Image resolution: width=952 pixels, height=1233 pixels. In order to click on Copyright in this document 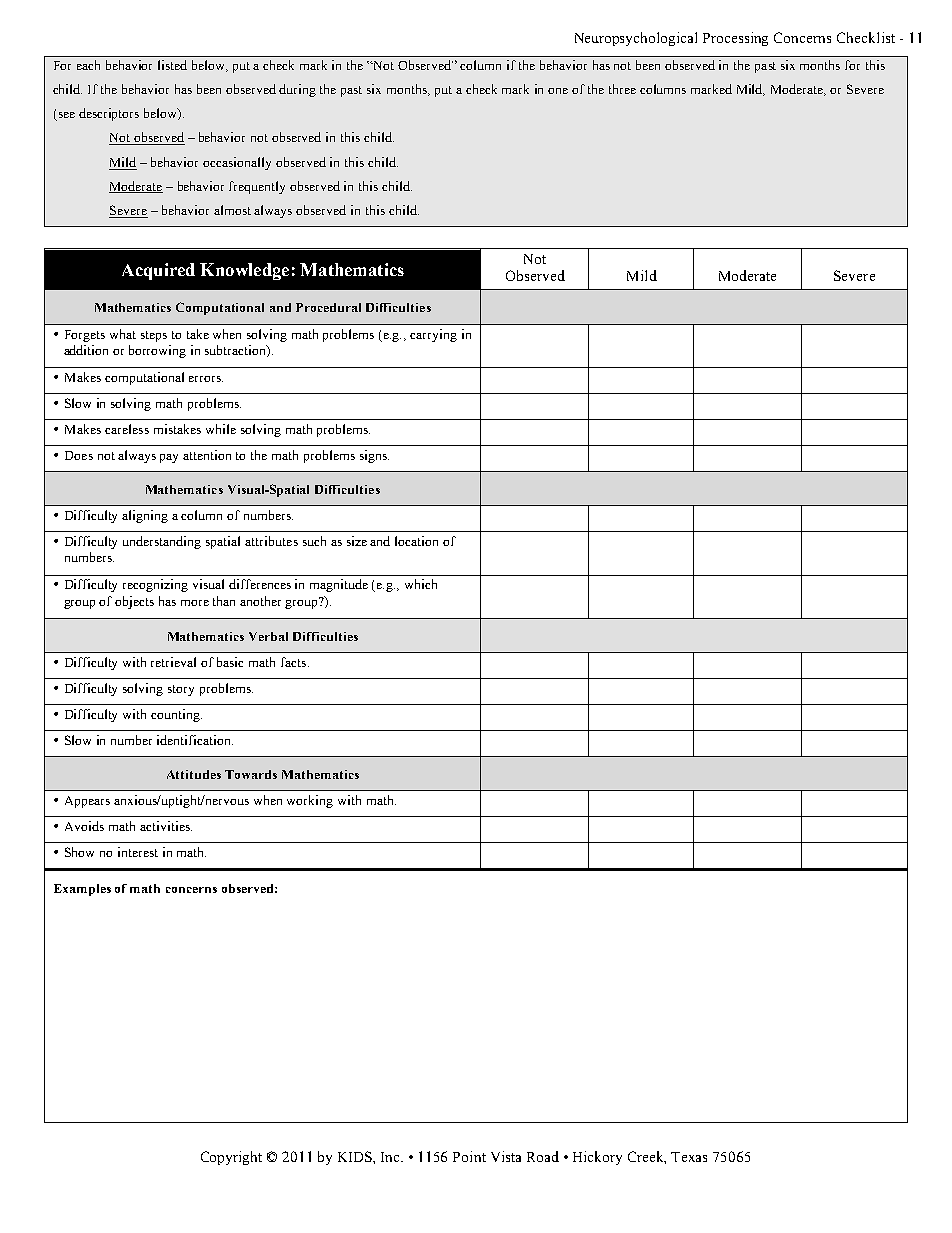, I will do `click(231, 1158)`.
